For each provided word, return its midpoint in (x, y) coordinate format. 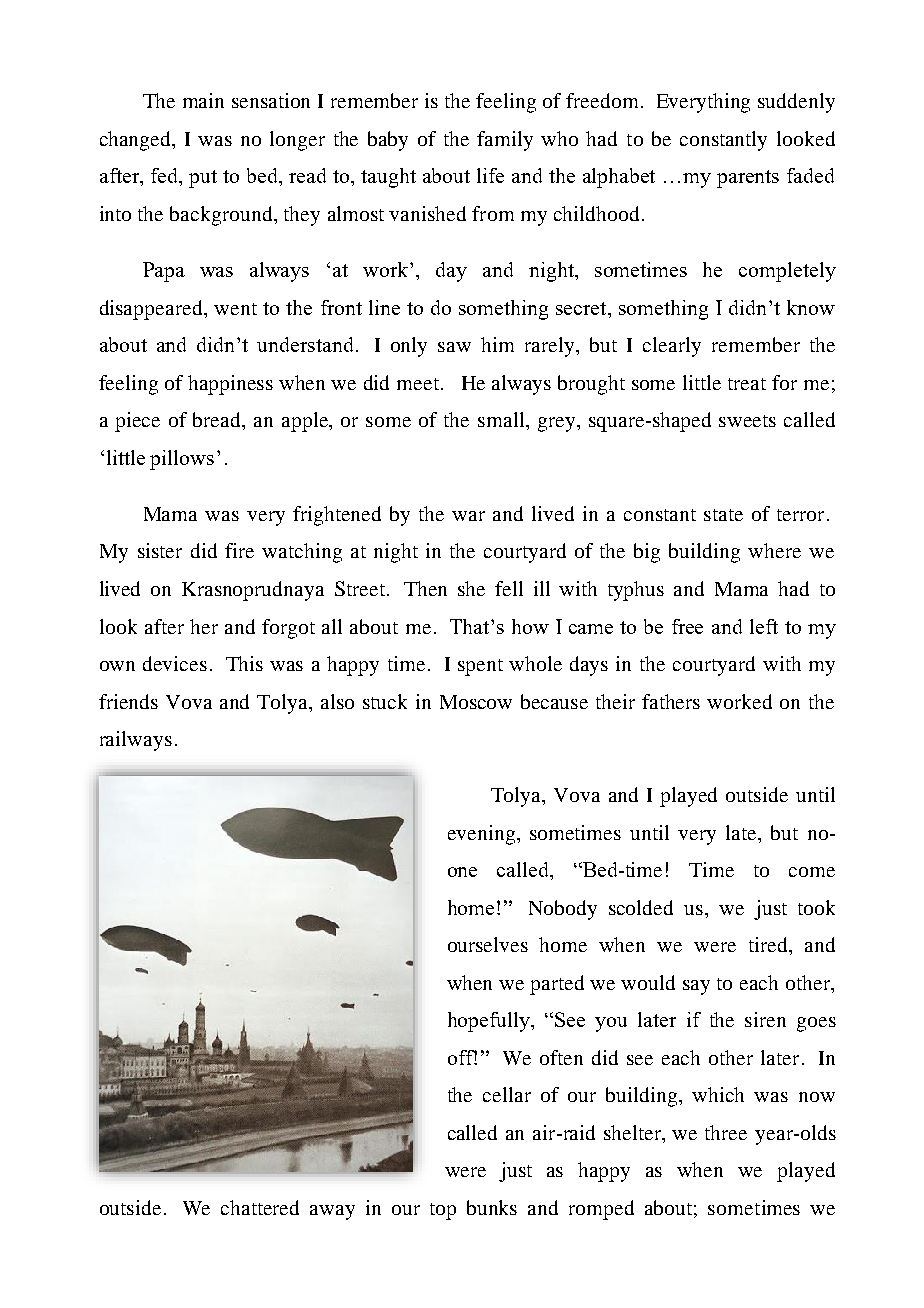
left (764, 626)
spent (480, 667)
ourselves (488, 944)
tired (769, 944)
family (505, 141)
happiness (230, 385)
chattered (260, 1207)
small (502, 419)
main (203, 100)
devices (175, 663)
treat (747, 384)
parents (748, 179)
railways (136, 741)
